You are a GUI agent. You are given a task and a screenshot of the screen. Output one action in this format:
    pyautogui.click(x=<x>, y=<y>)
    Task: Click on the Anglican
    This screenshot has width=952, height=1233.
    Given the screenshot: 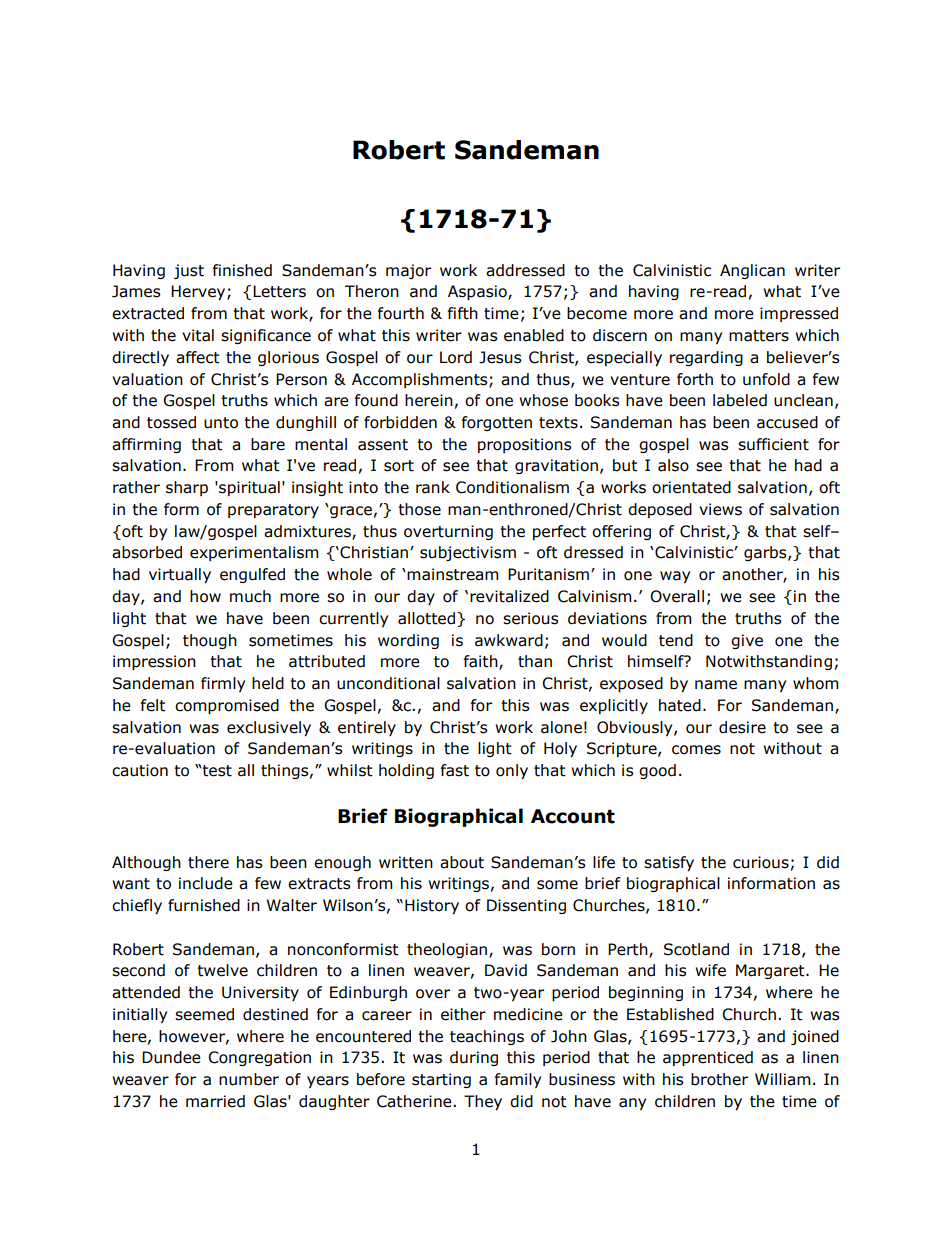 What is the action you would take?
    pyautogui.click(x=752, y=271)
